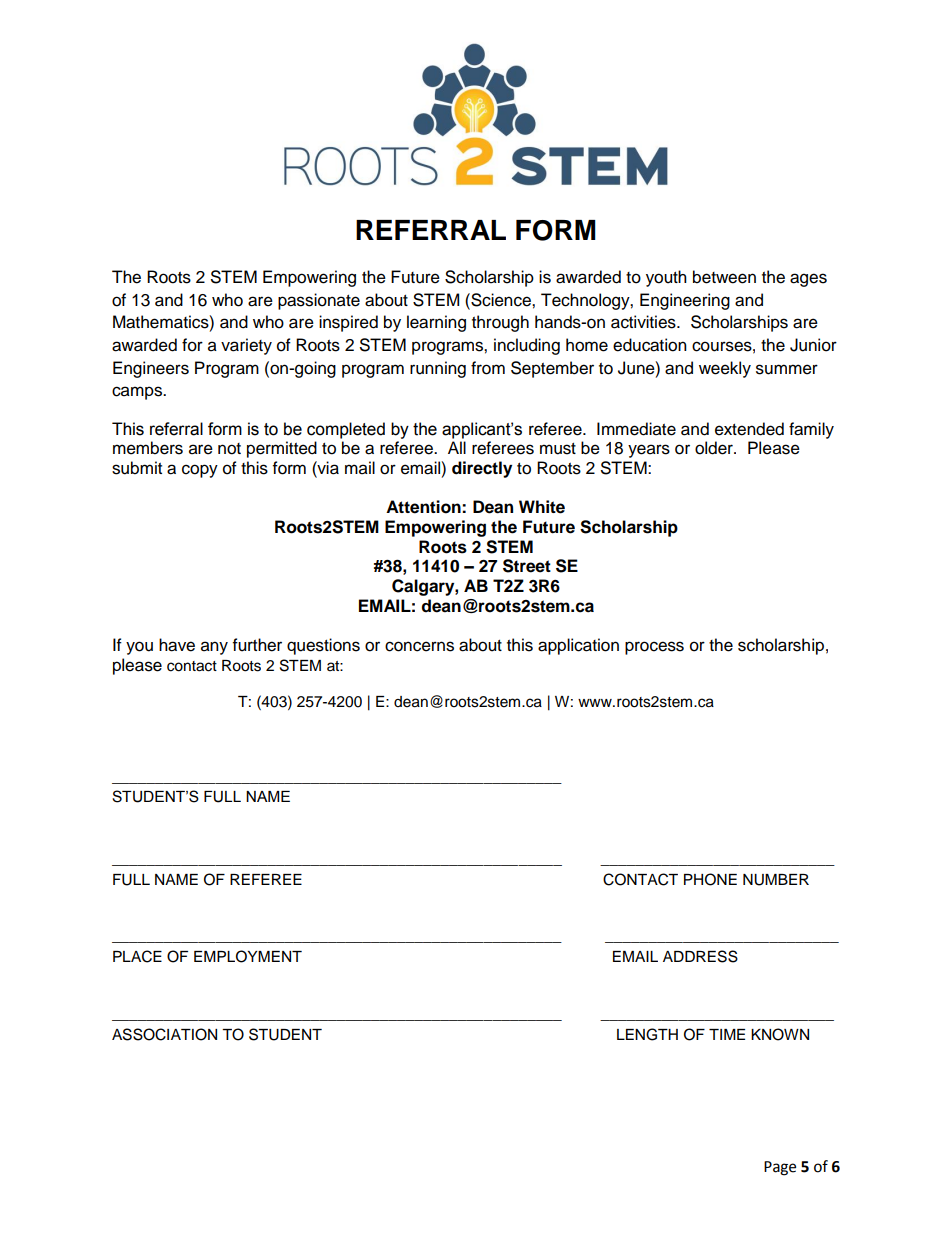 This screenshot has height=1233, width=952. Describe the element at coordinates (724, 277) in the screenshot. I see `between` at that location.
